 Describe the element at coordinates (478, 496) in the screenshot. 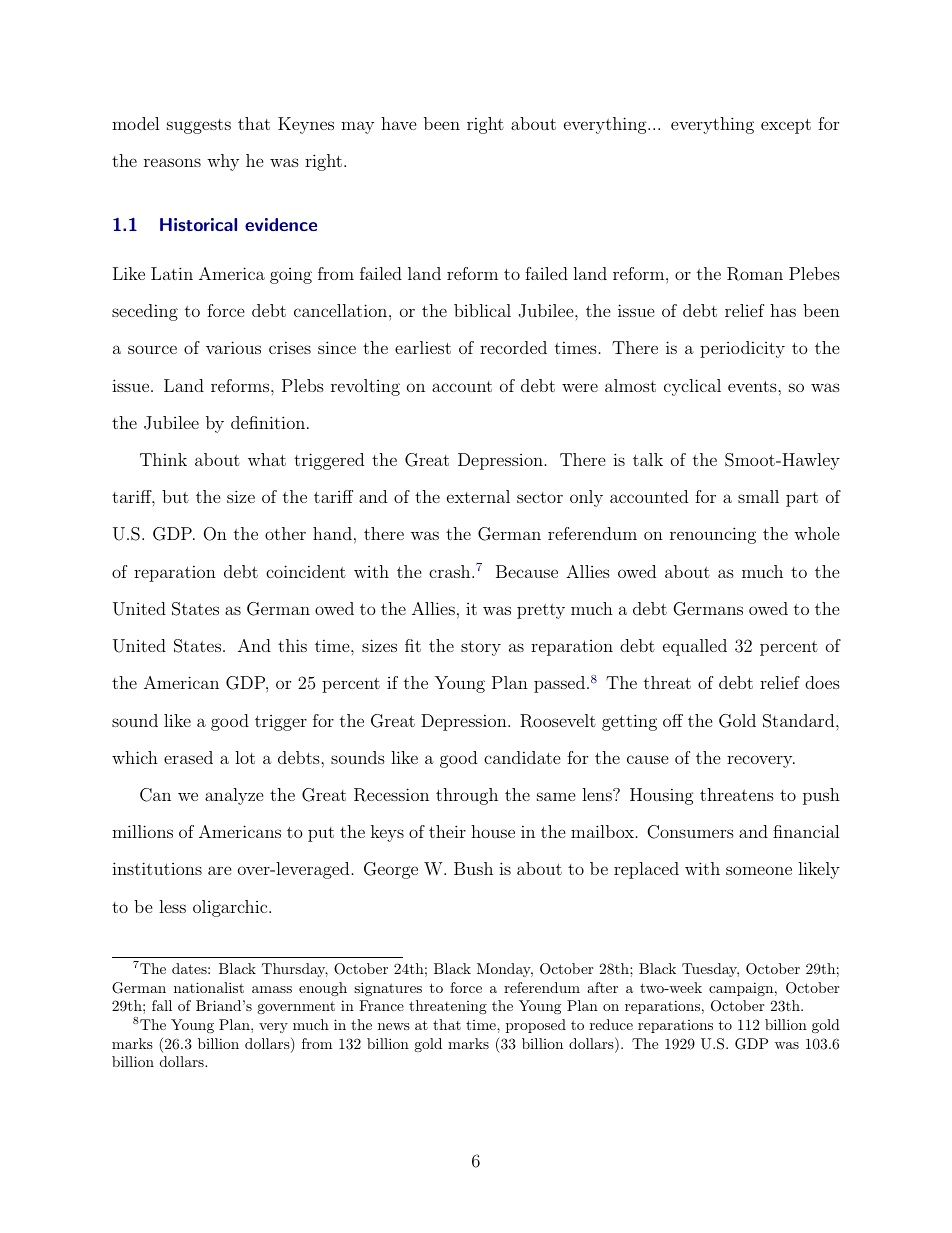

I see `external` at that location.
